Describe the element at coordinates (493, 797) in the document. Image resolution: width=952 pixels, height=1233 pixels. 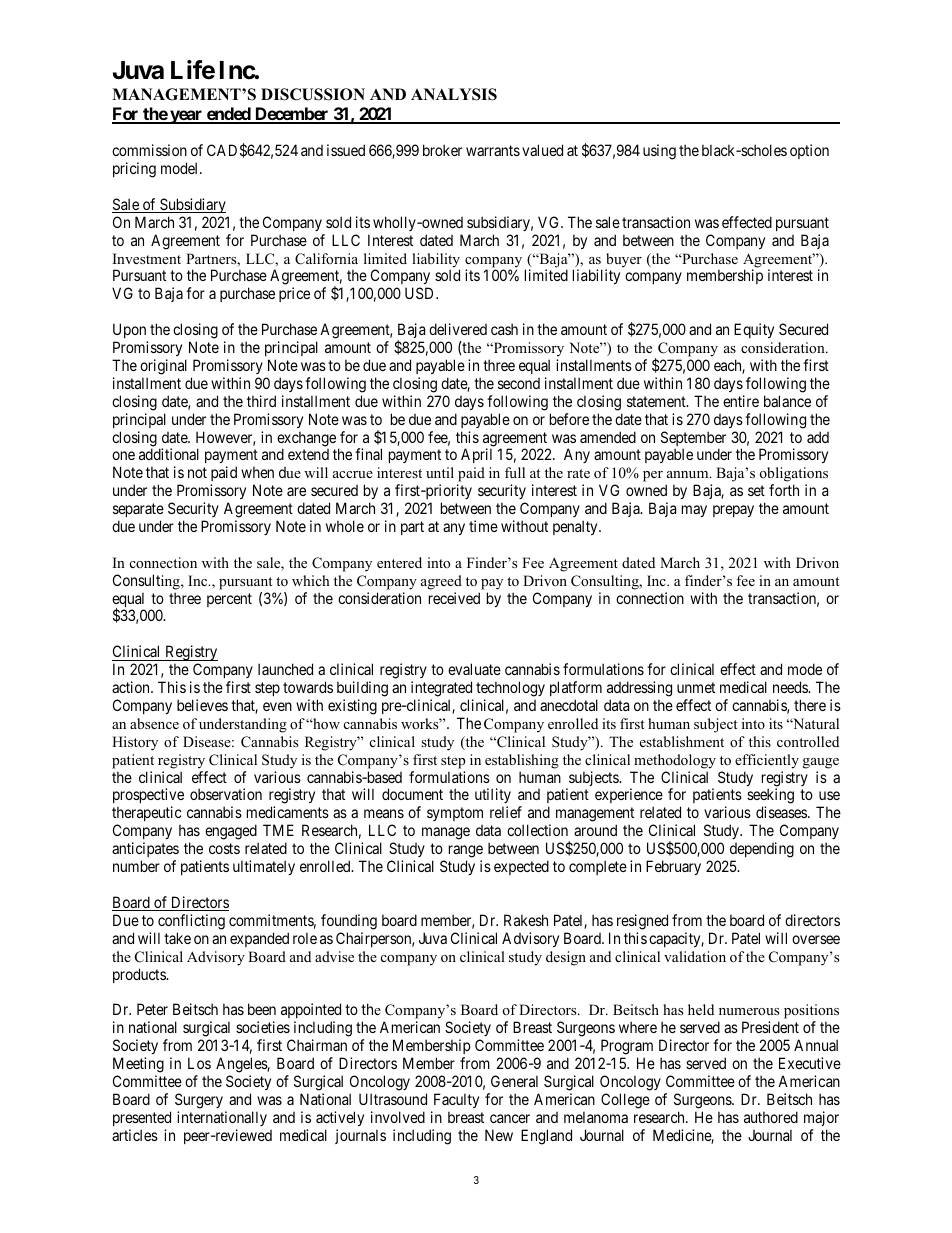
I see `utility` at that location.
